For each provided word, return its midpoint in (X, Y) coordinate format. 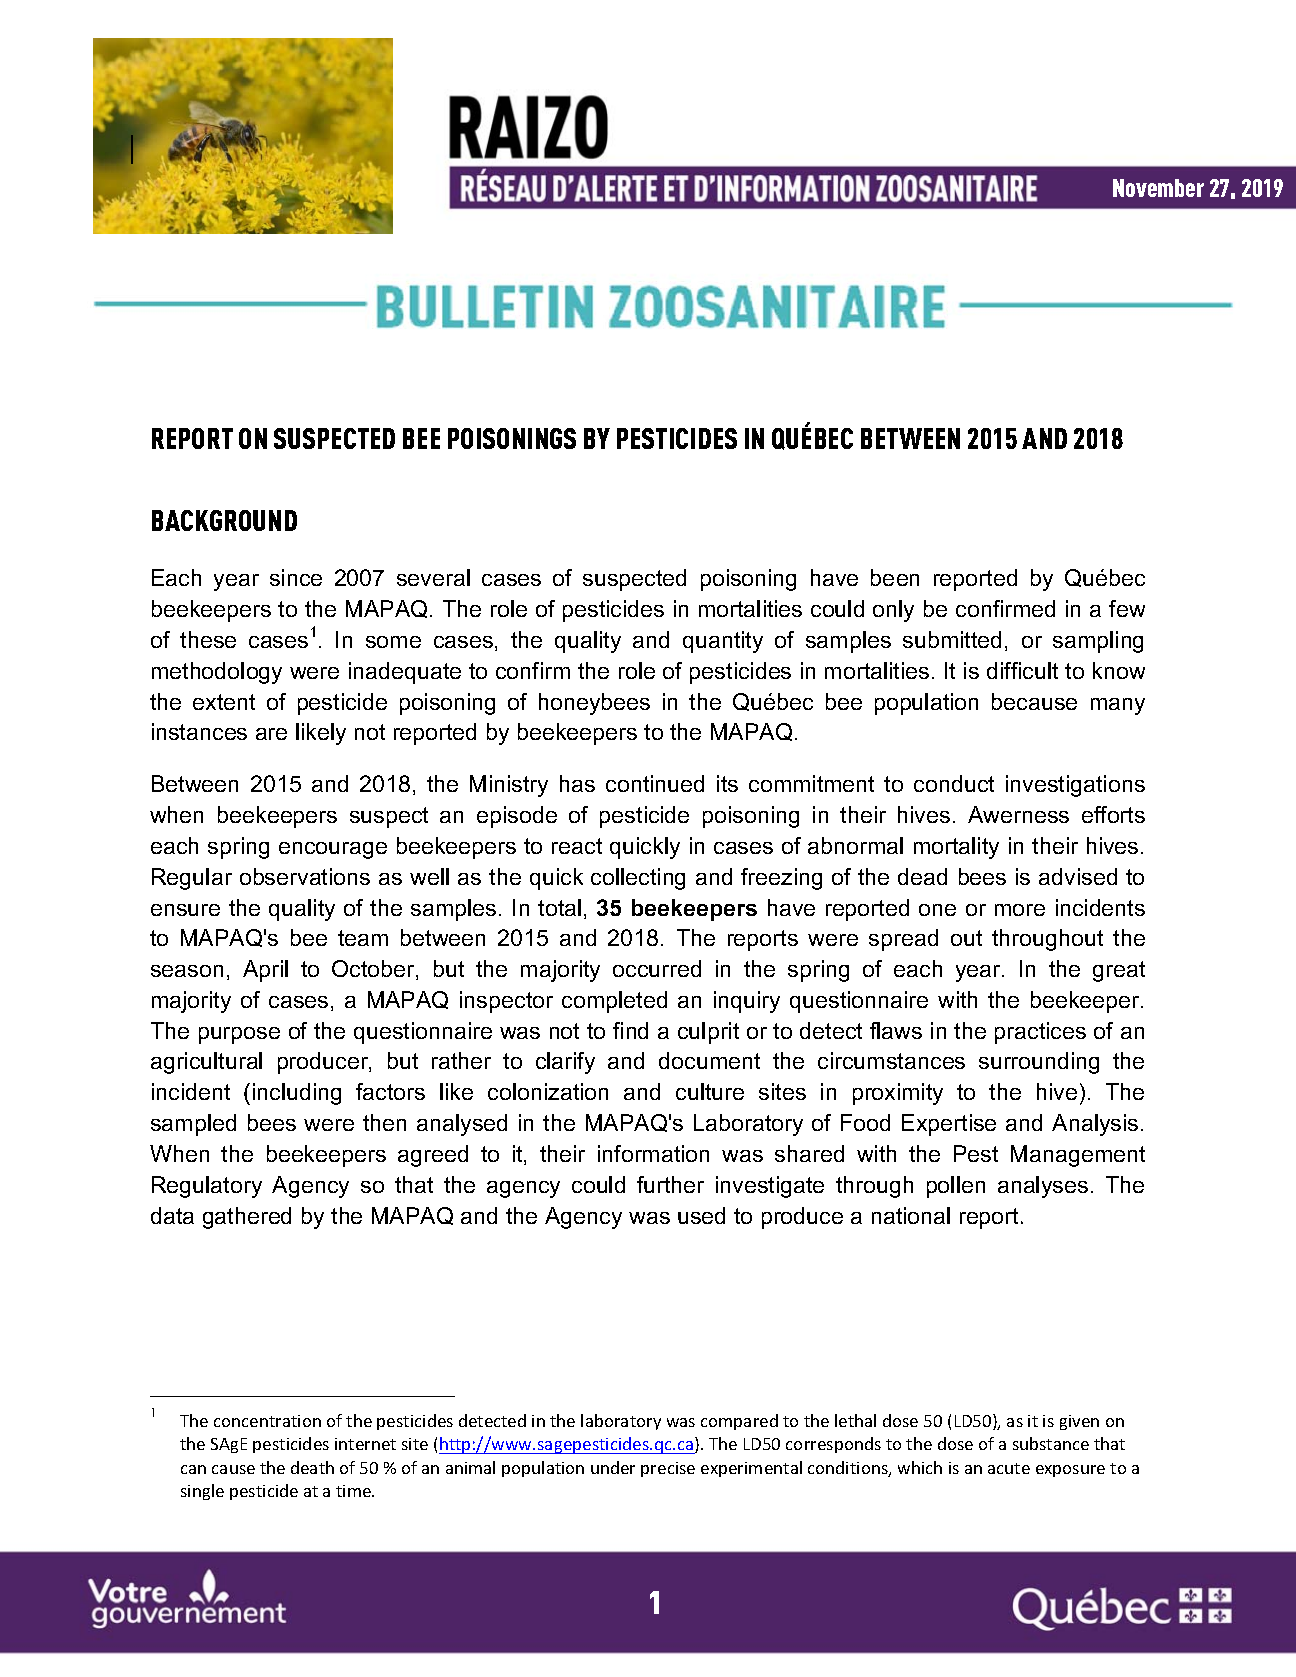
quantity (723, 642)
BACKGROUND (224, 520)
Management (1078, 1156)
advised (1078, 876)
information (653, 1153)
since (296, 577)
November (1158, 188)
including (297, 1094)
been (895, 577)
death (312, 1467)
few (1127, 608)
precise (668, 1469)
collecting (638, 879)
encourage (333, 850)
